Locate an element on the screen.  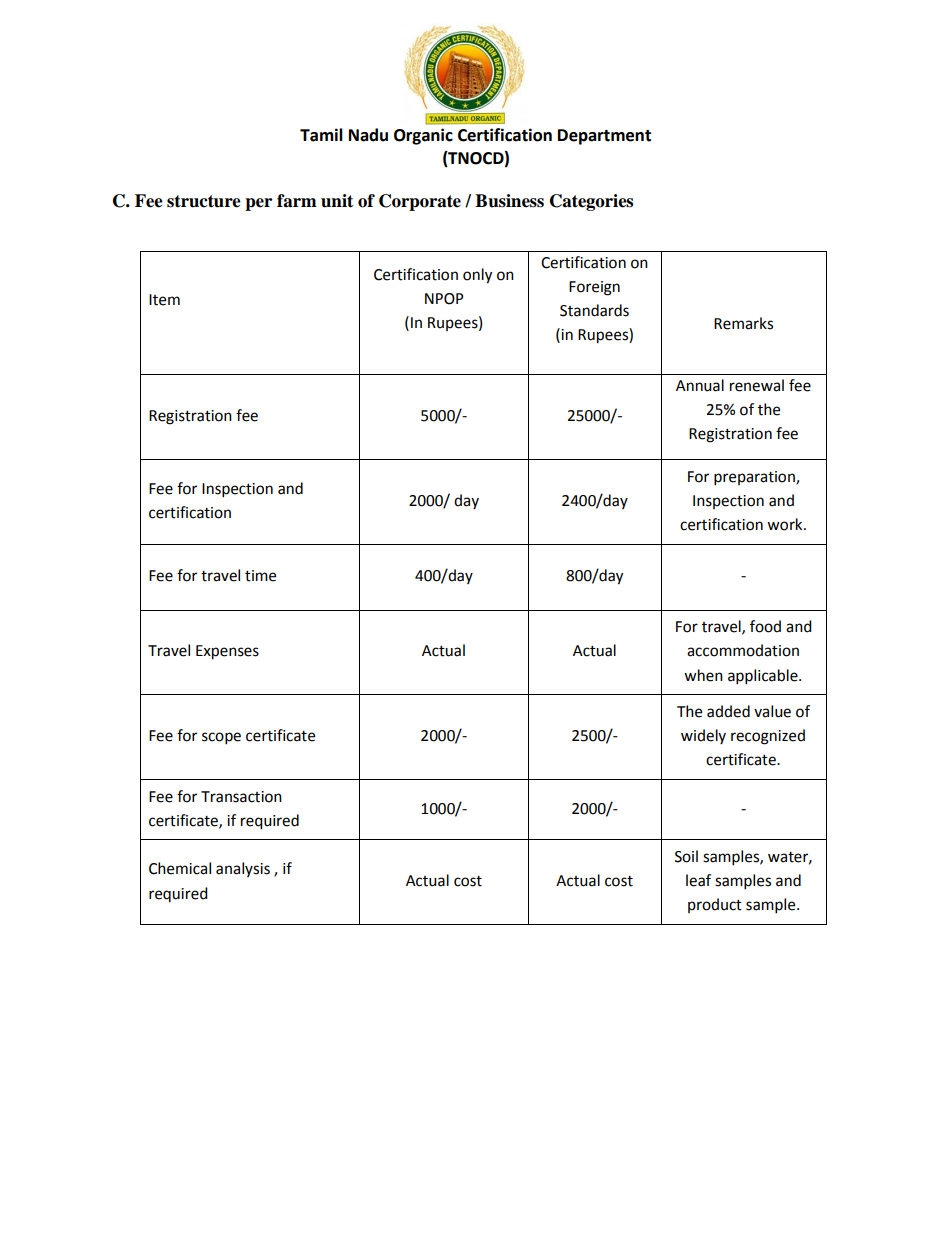
Organic is located at coordinates (423, 136).
